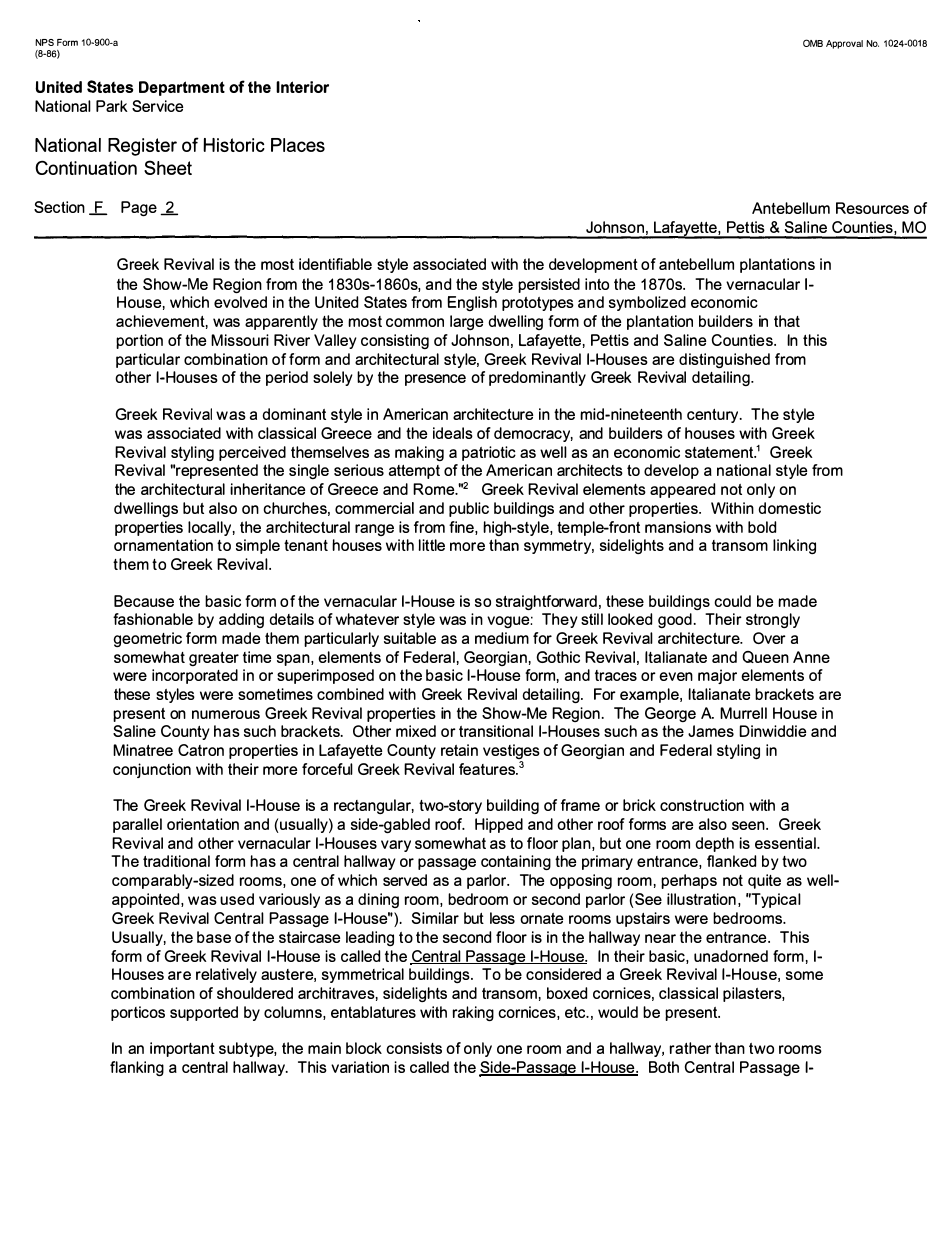  What do you see at coordinates (182, 1049) in the document?
I see `important` at bounding box center [182, 1049].
